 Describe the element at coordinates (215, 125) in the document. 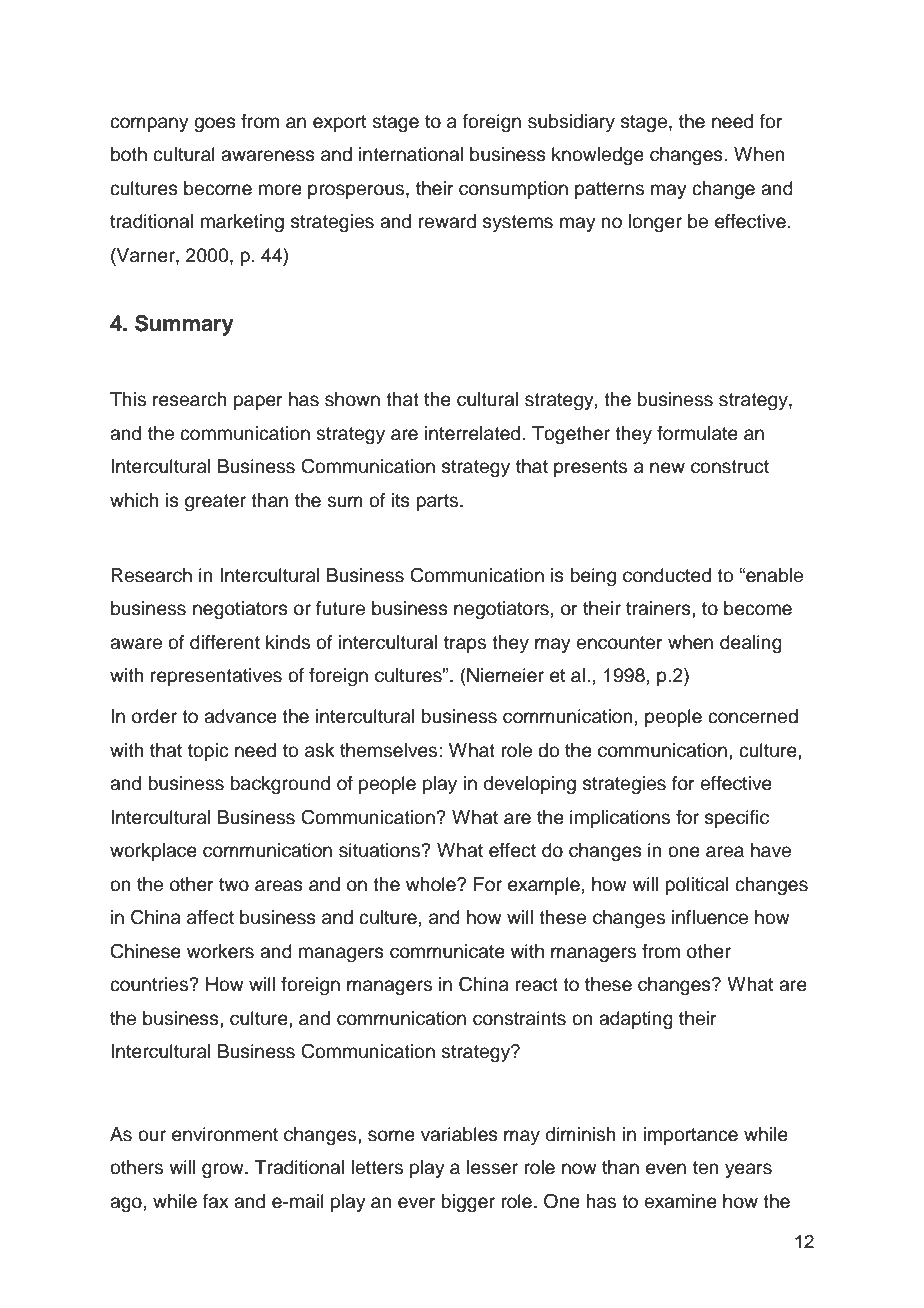

I see `goes` at that location.
